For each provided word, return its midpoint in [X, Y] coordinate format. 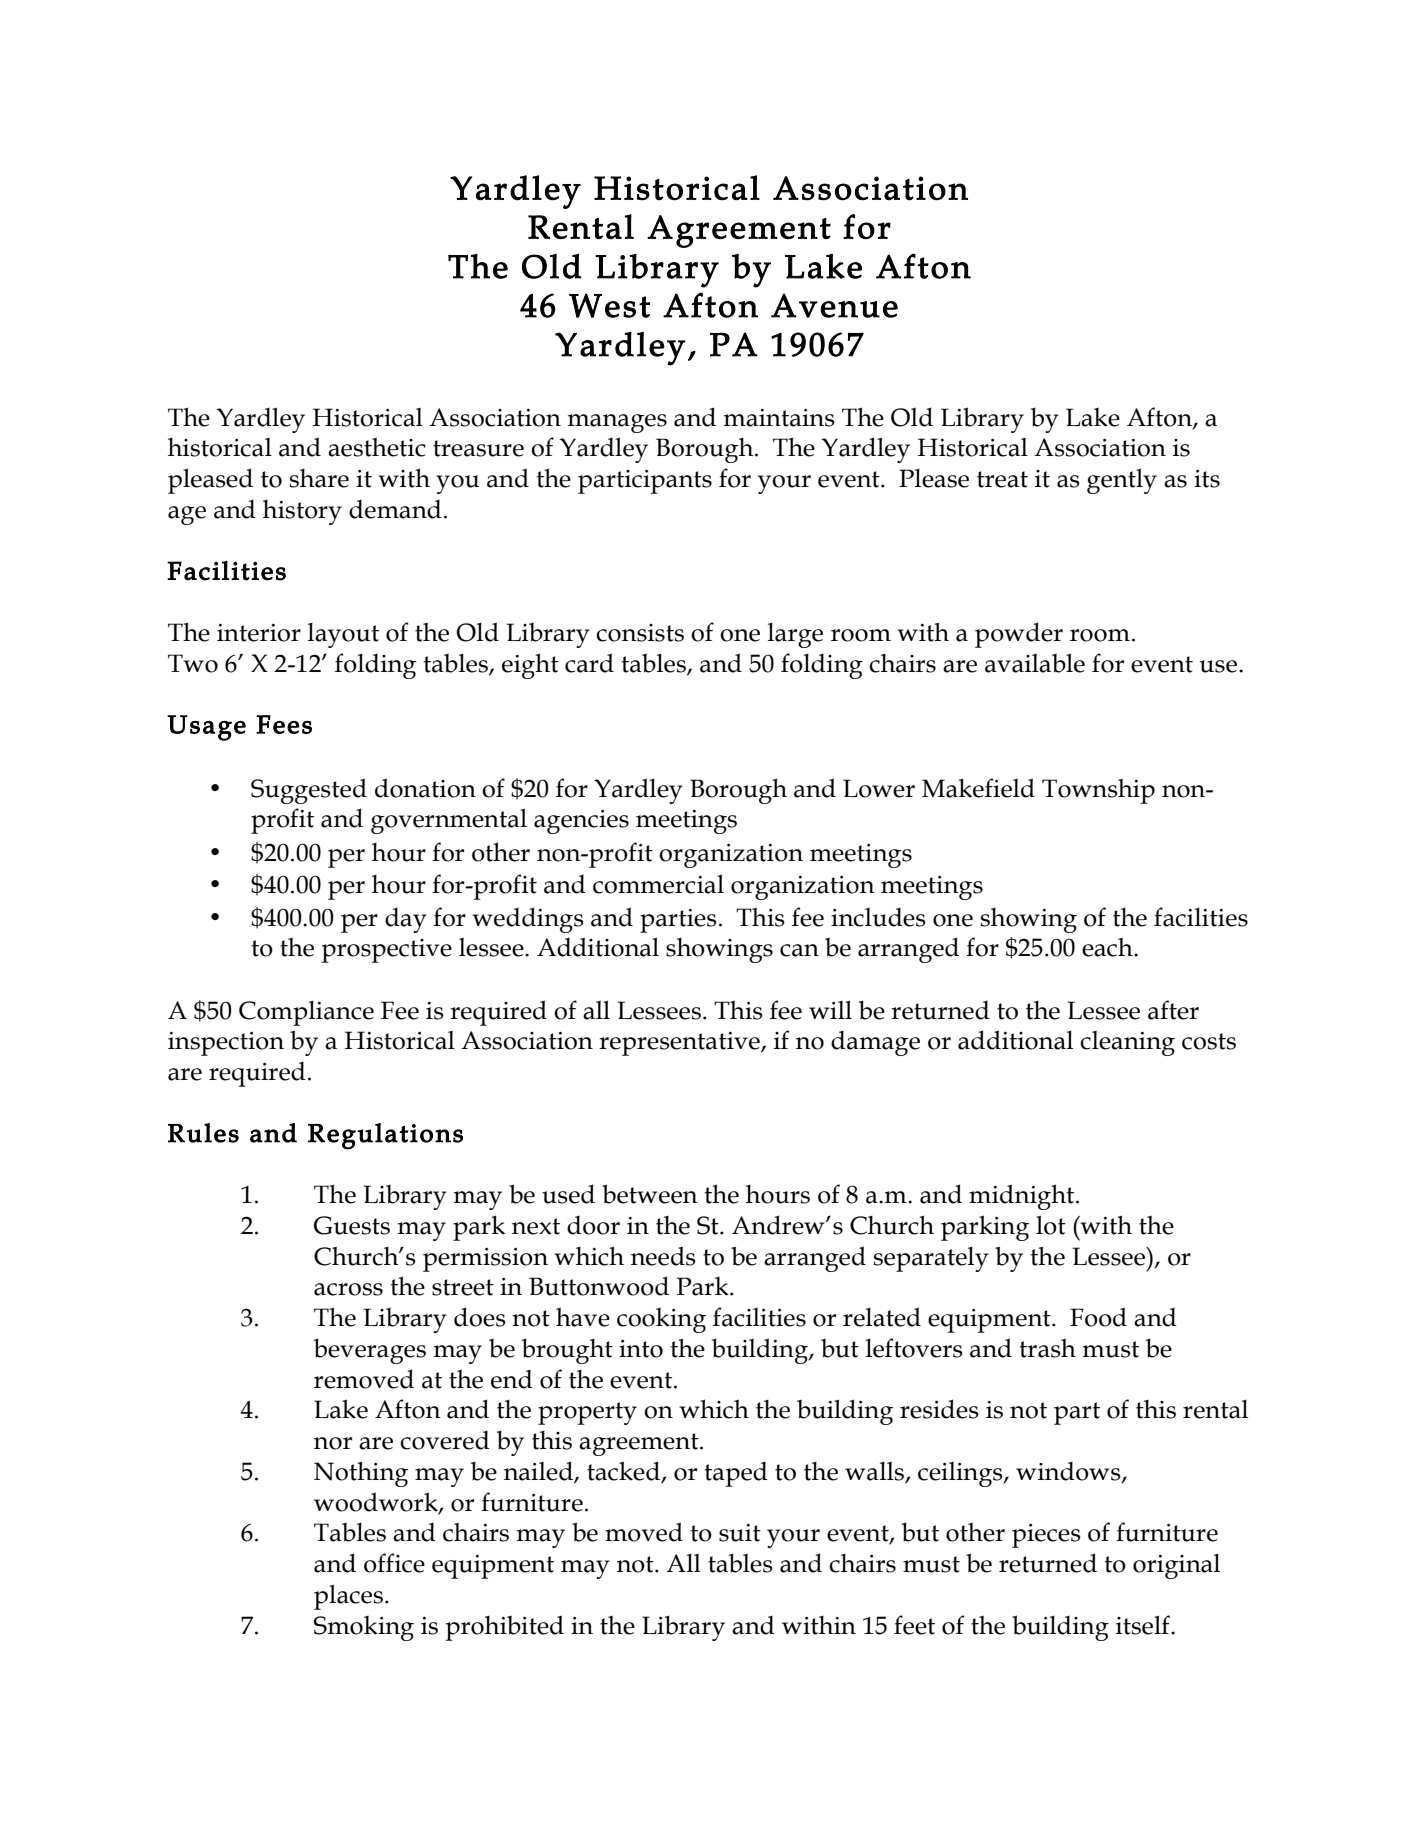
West [609, 305]
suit [740, 1533]
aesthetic [377, 447]
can [799, 950]
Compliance [306, 1013]
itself [1144, 1625]
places [348, 1597]
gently [1122, 481]
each [1108, 947]
